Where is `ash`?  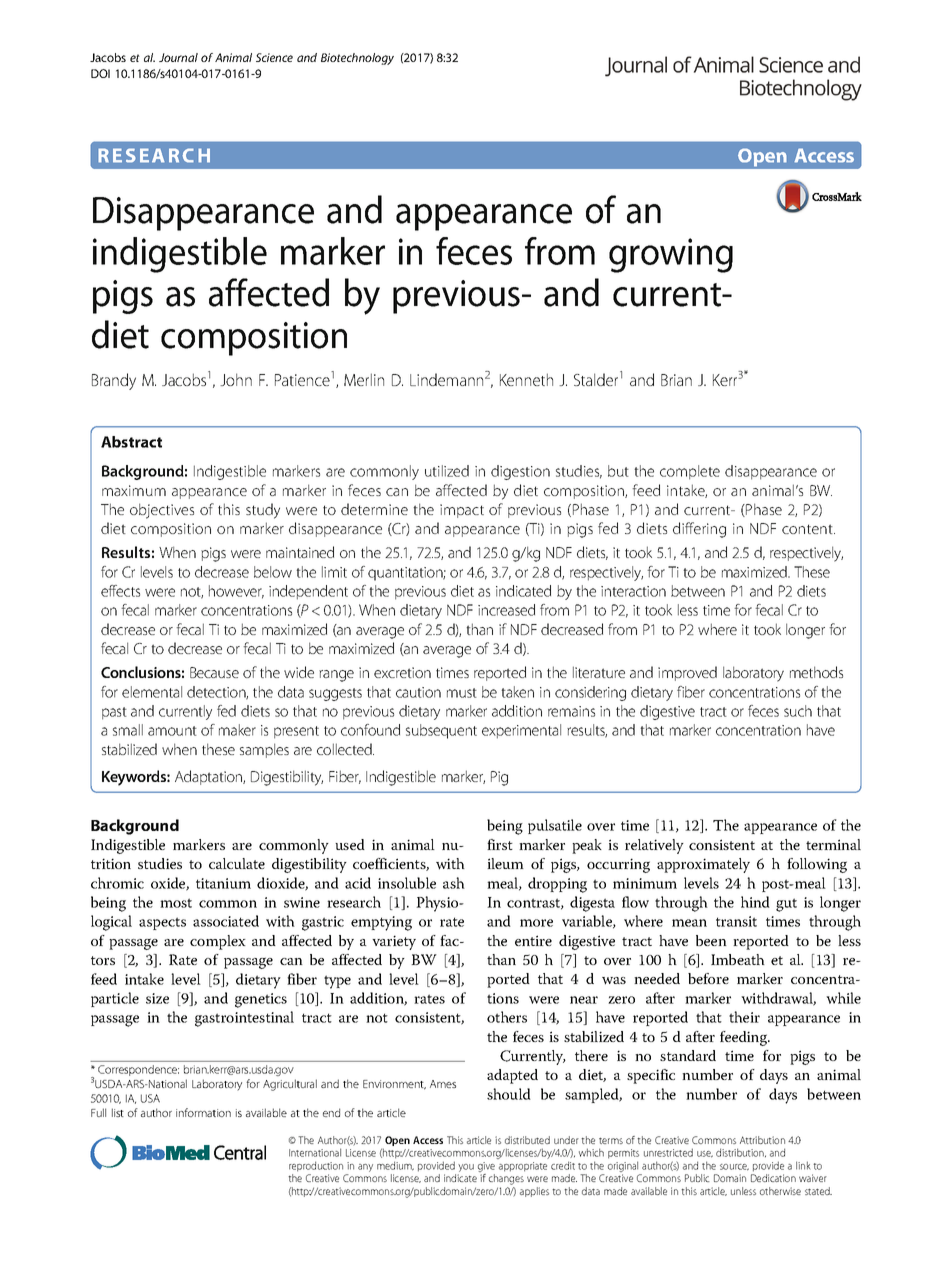 ash is located at coordinates (454, 883).
